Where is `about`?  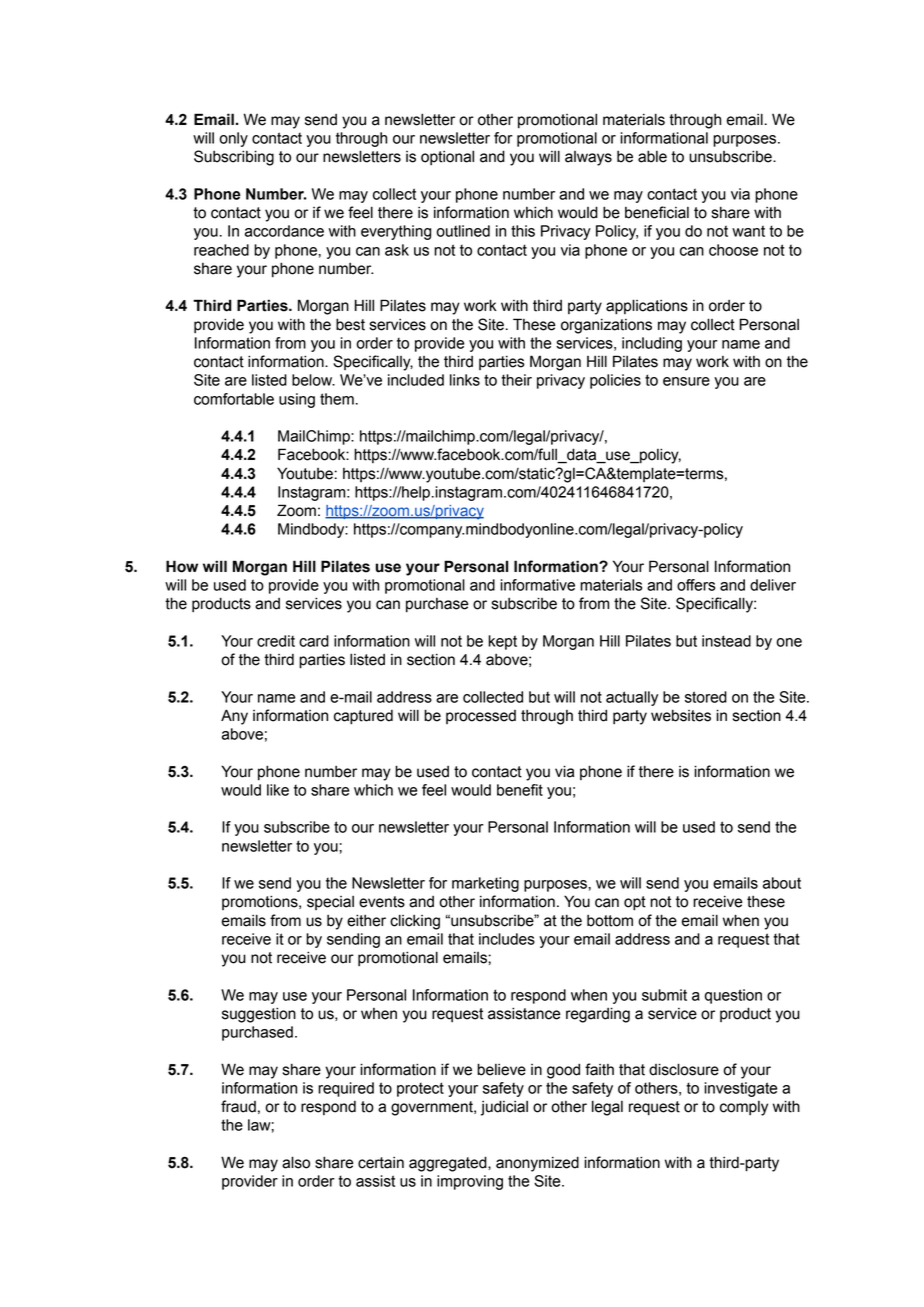
about is located at coordinates (782, 883).
